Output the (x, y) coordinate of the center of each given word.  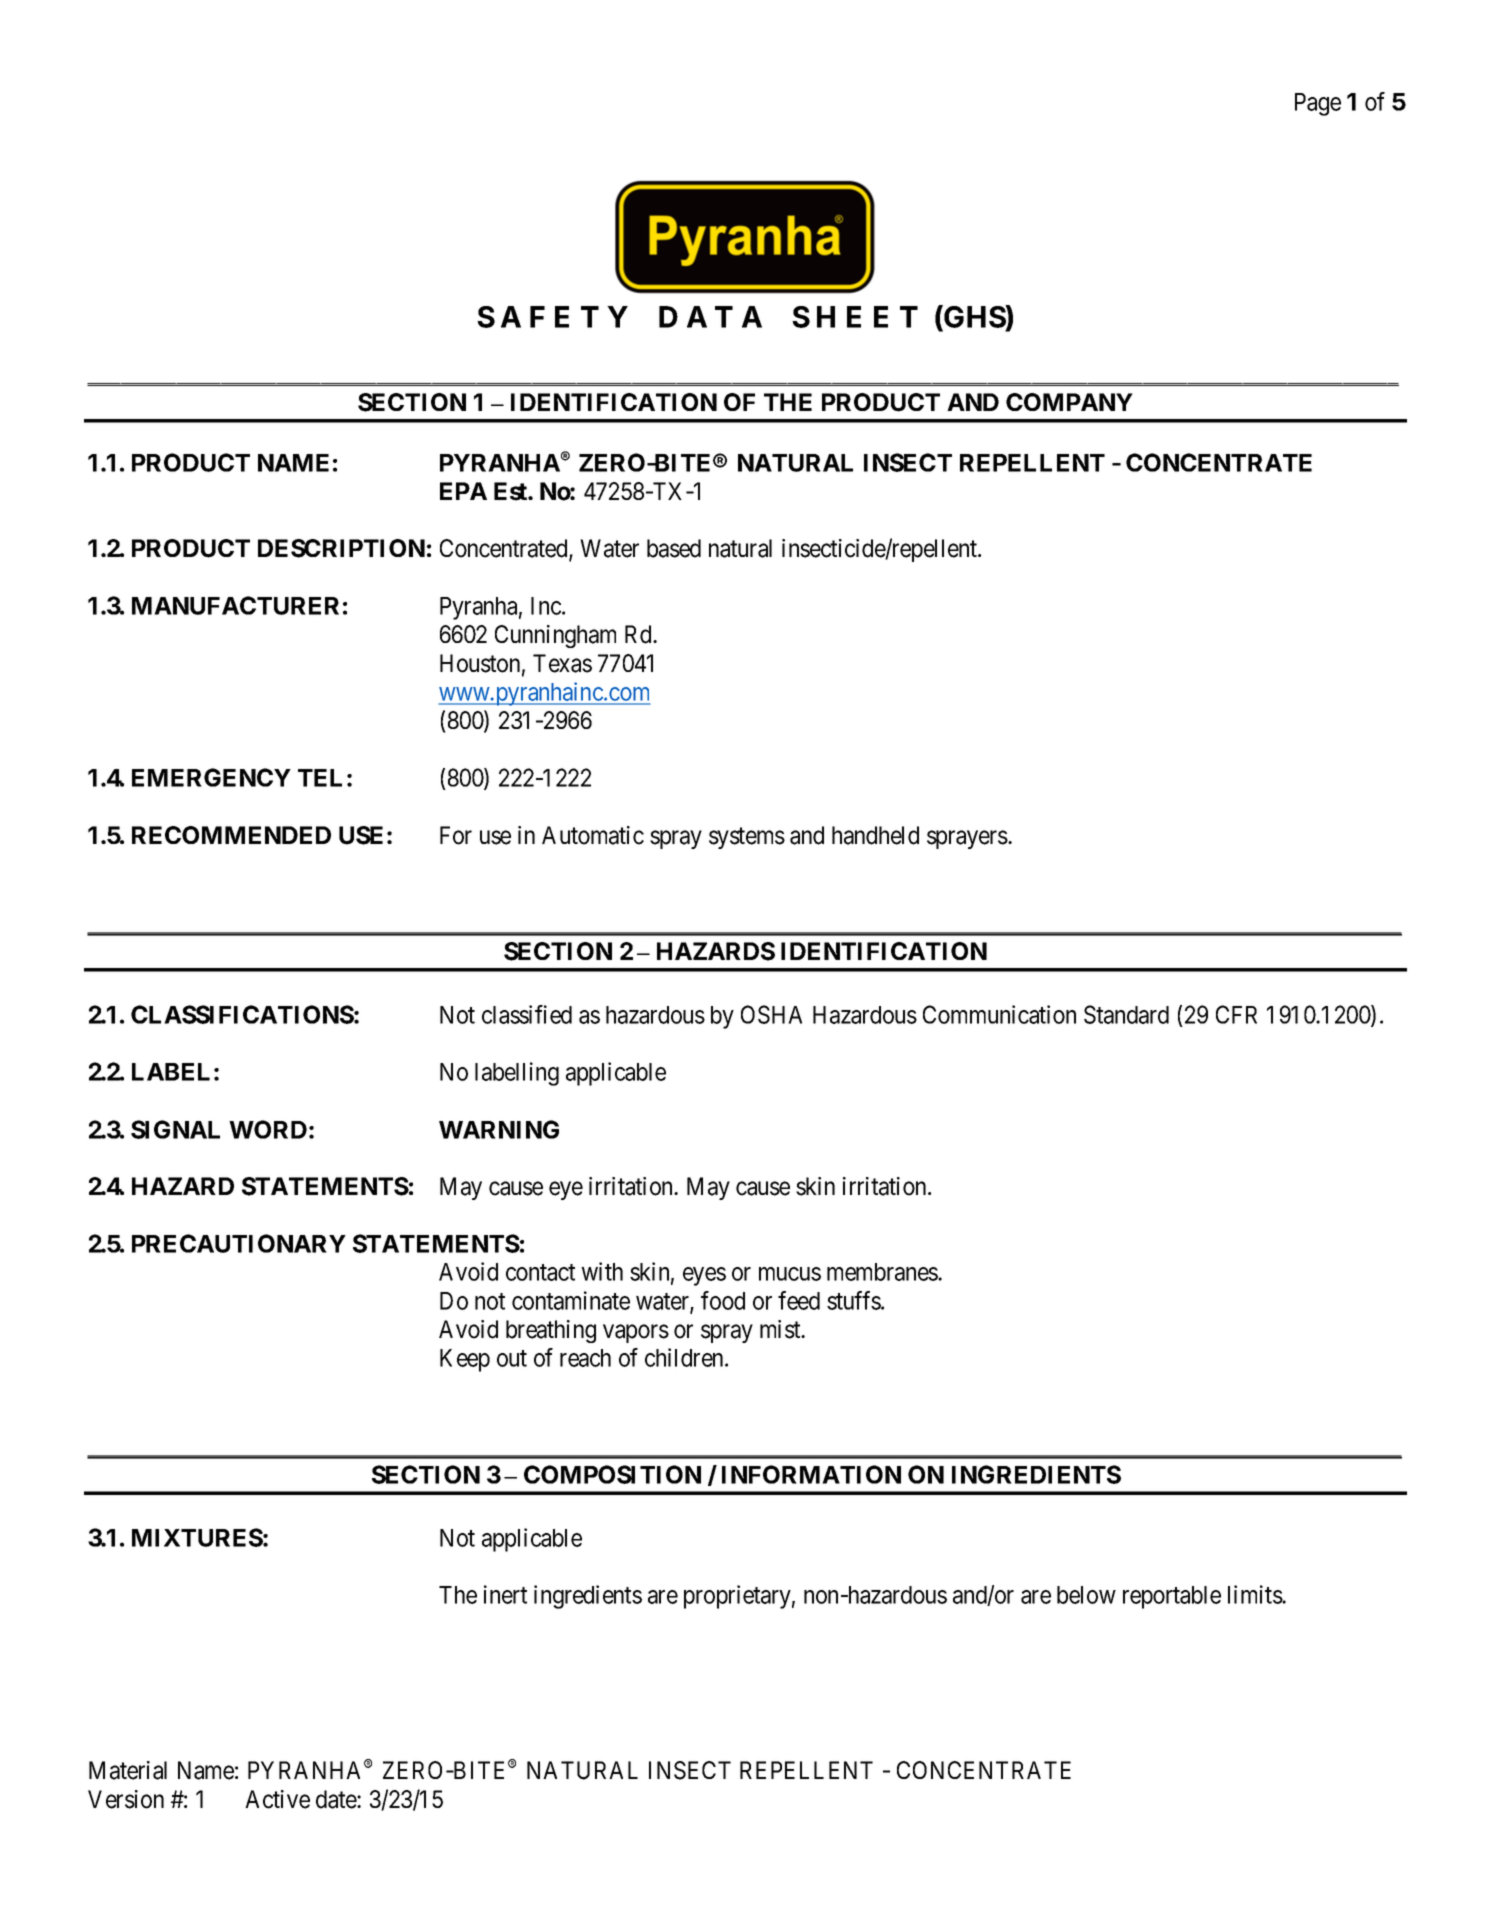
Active (277, 1799)
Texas (562, 663)
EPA (463, 491)
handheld (875, 835)
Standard (1126, 1014)
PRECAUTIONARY (239, 1243)
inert (505, 1594)
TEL (320, 778)
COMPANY (1069, 402)
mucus (790, 1274)
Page (1318, 104)
